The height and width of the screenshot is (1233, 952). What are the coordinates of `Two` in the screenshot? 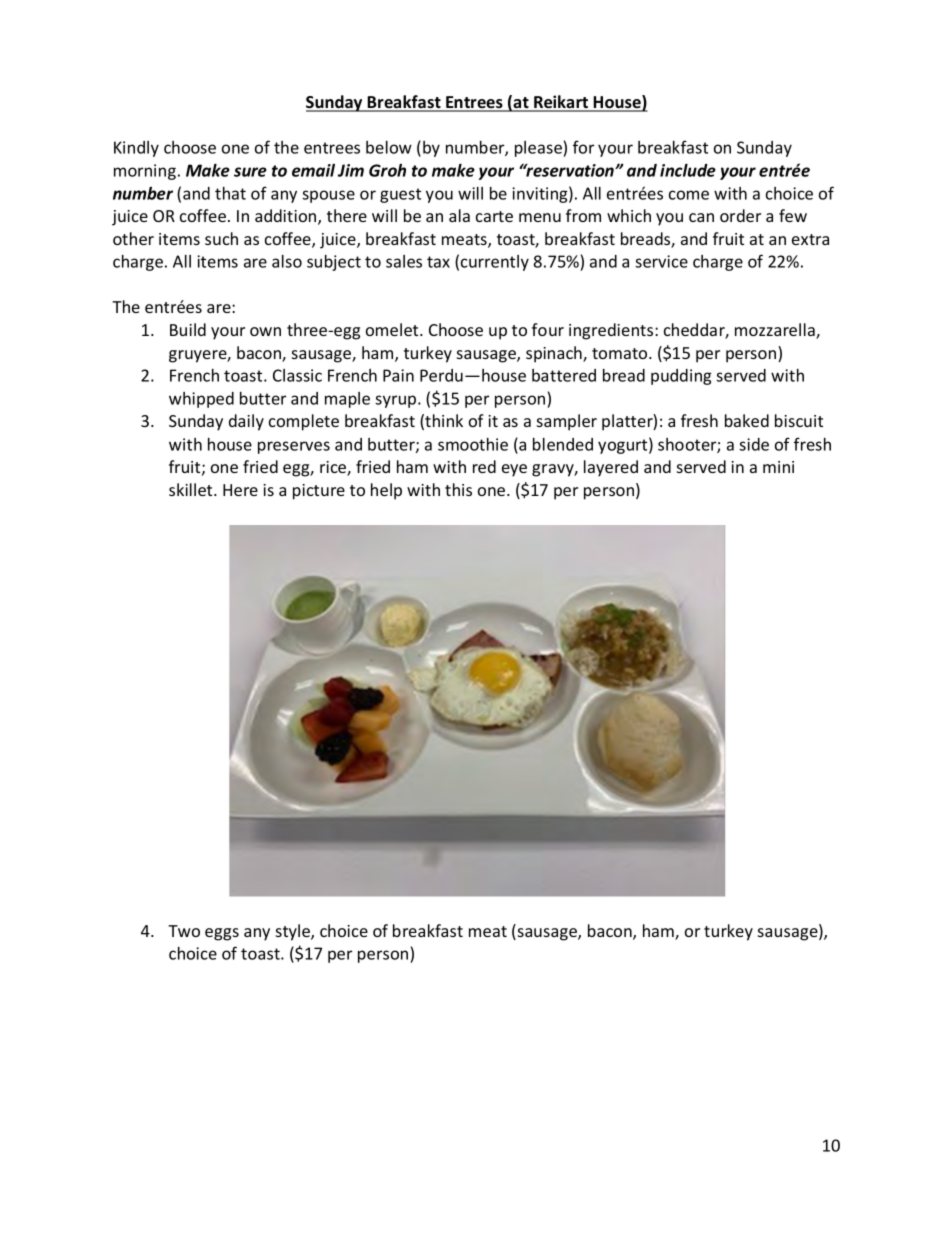 It's located at (184, 931).
